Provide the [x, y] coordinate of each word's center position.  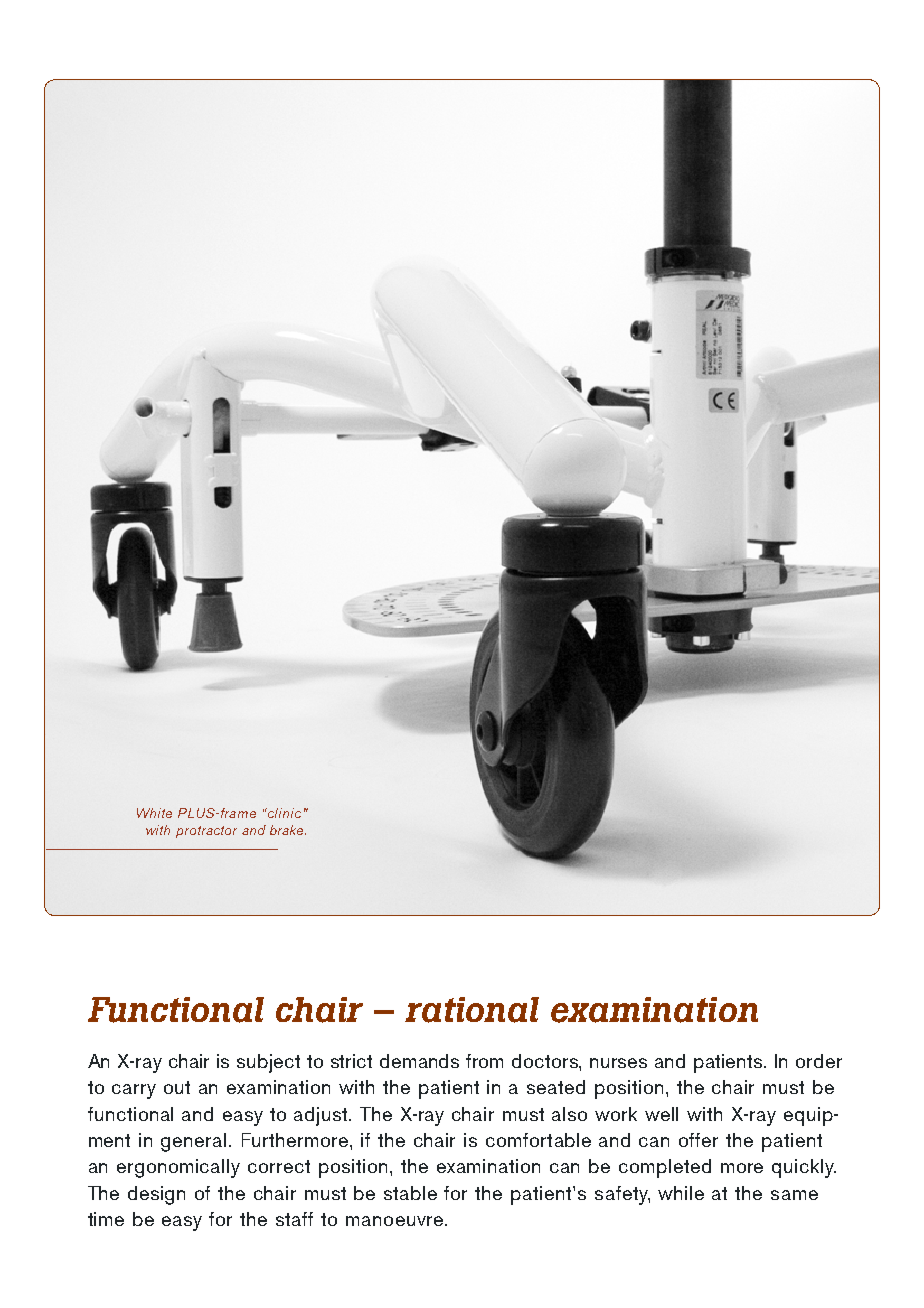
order [819, 1061]
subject [268, 1063]
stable [410, 1193]
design [156, 1195]
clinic [283, 813]
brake [288, 830]
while [681, 1193]
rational [472, 1010]
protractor [206, 832]
